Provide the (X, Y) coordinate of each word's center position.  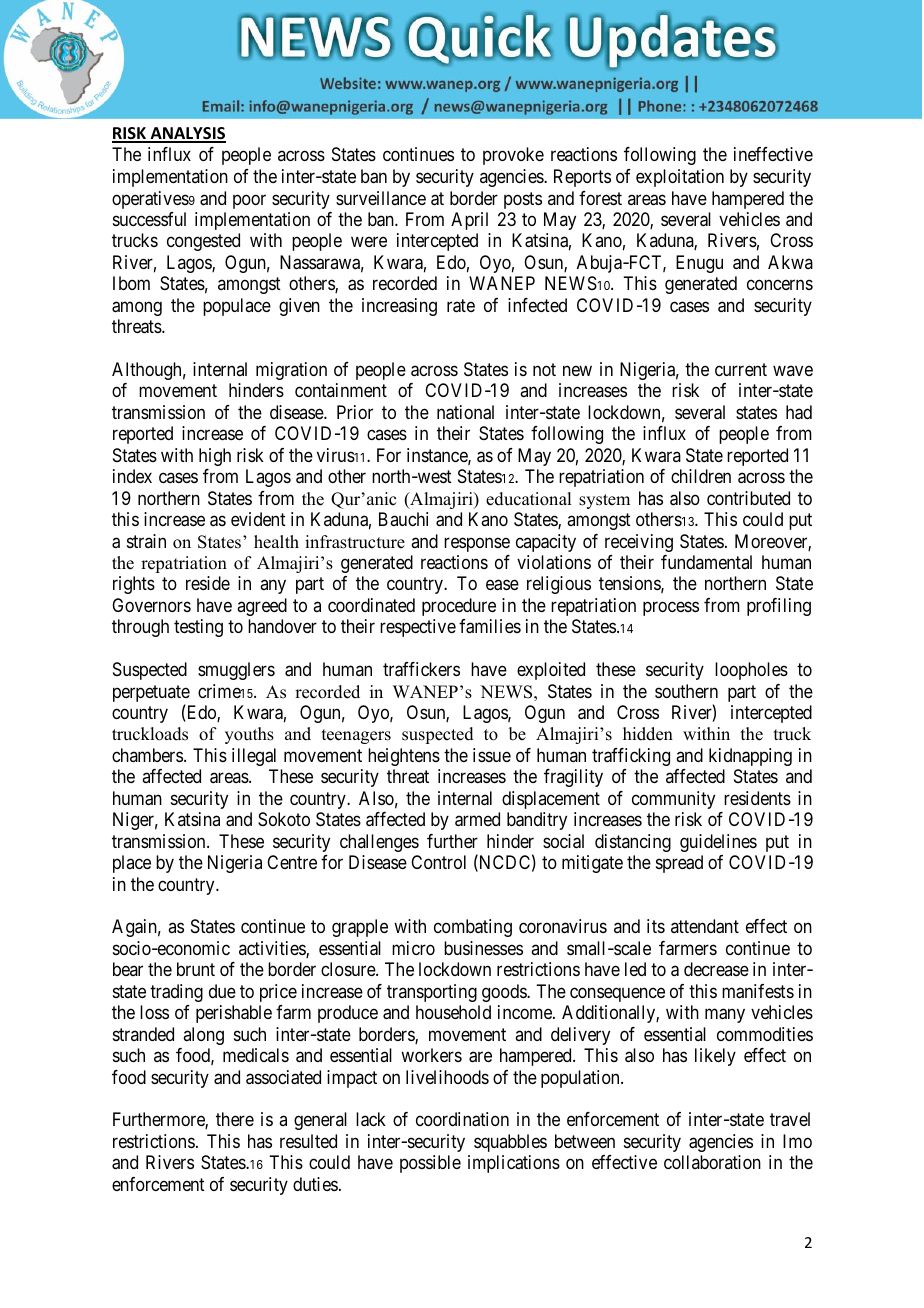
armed (477, 819)
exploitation (680, 178)
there (235, 1119)
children (701, 476)
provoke (513, 156)
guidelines (718, 843)
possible (430, 1164)
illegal (254, 757)
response (477, 544)
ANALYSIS (187, 134)
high (215, 457)
